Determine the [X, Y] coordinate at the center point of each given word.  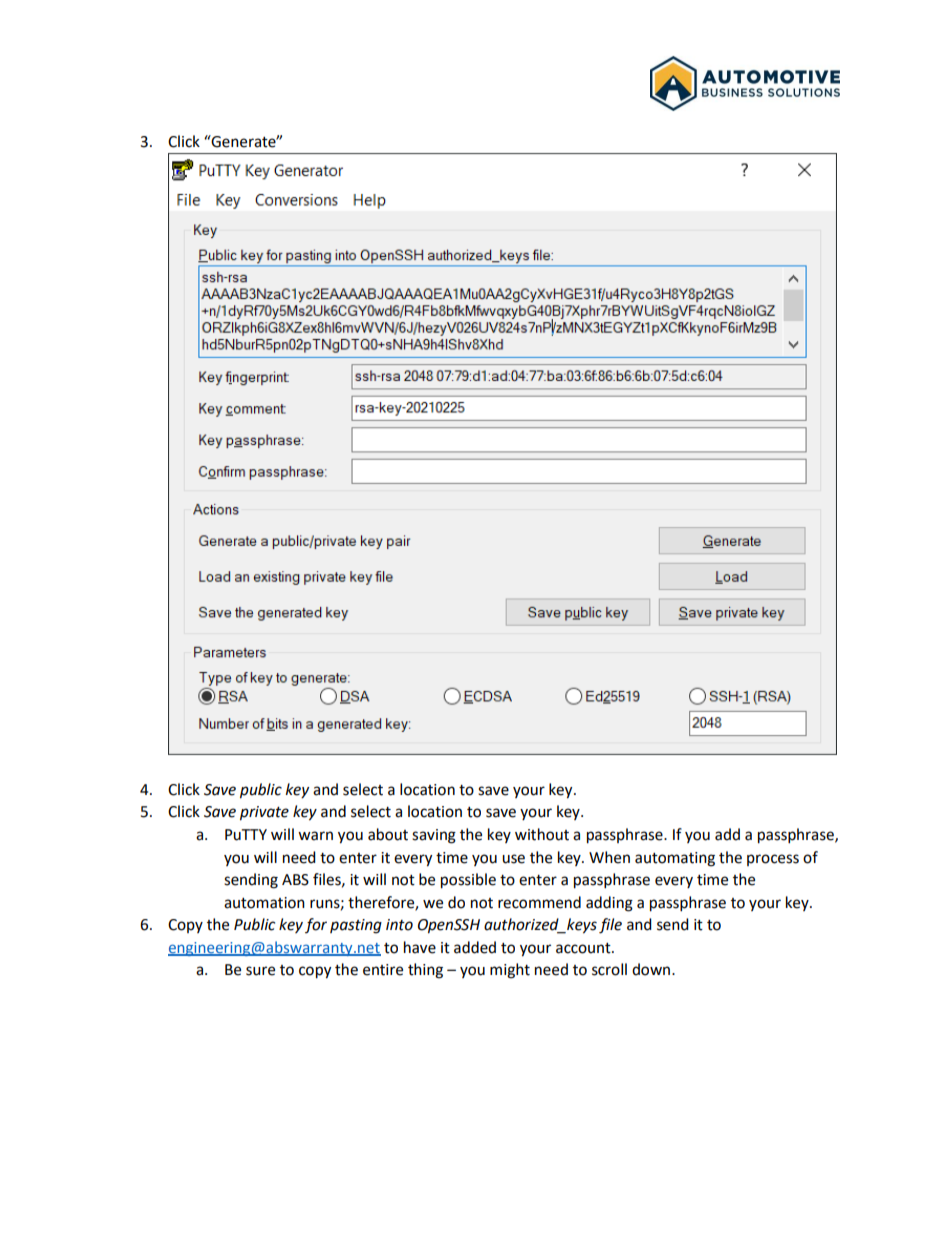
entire [383, 970]
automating [675, 859]
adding [609, 904]
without [542, 834]
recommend [539, 902]
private [264, 813]
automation [264, 903]
